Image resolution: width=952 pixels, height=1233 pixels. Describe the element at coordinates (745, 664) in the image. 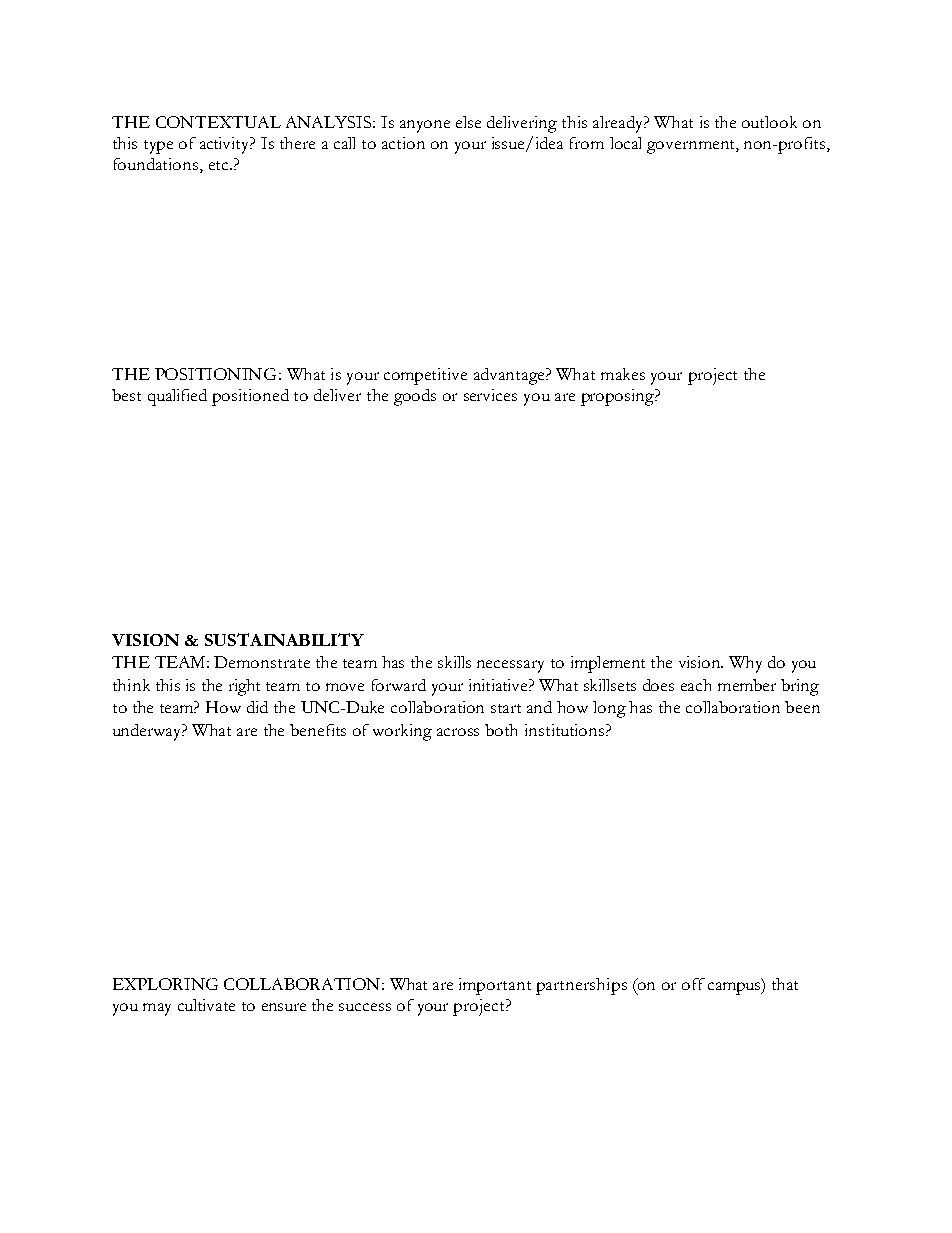

I see `Why` at that location.
